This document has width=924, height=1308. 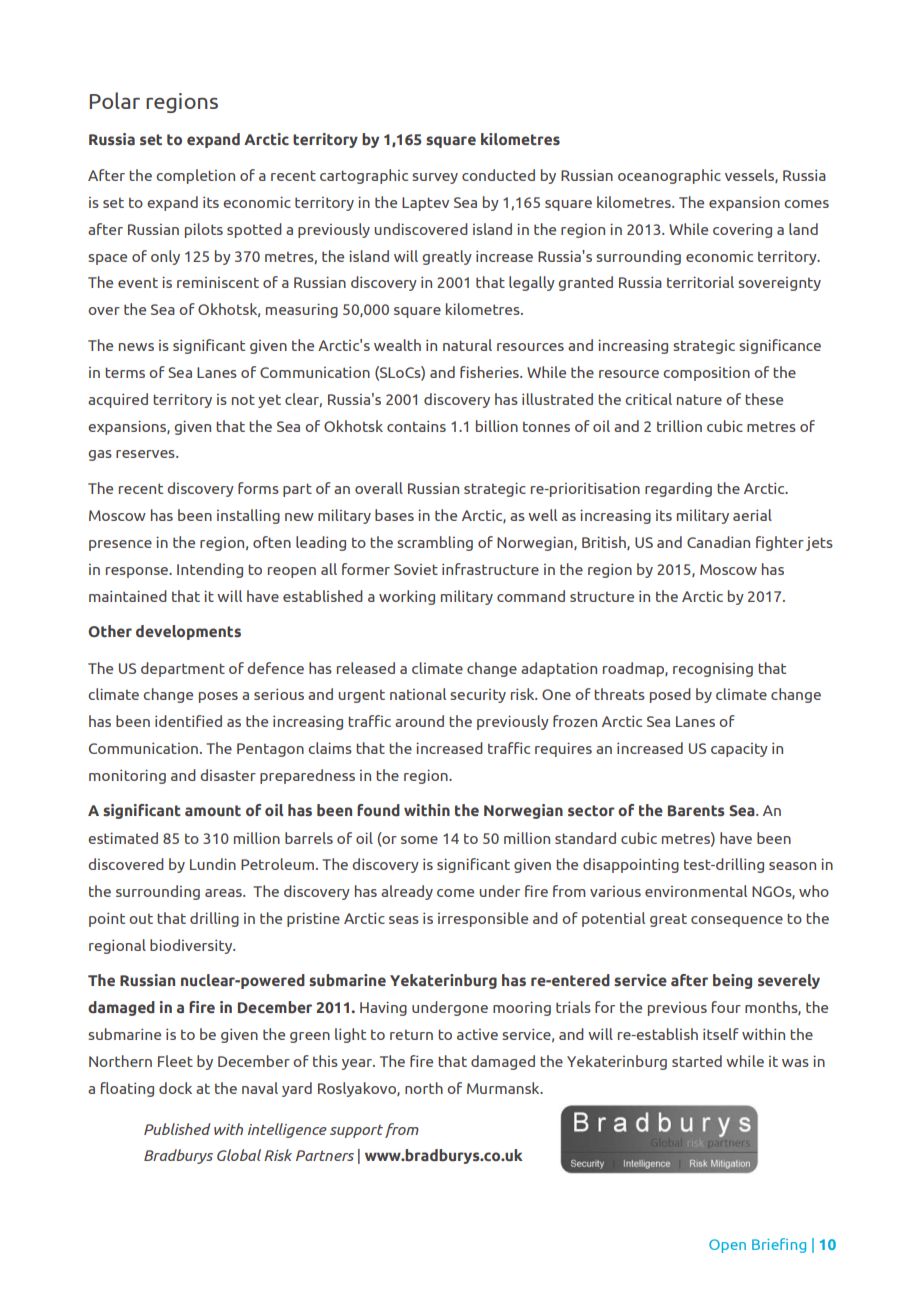 I want to click on Global, so click(x=239, y=1155).
